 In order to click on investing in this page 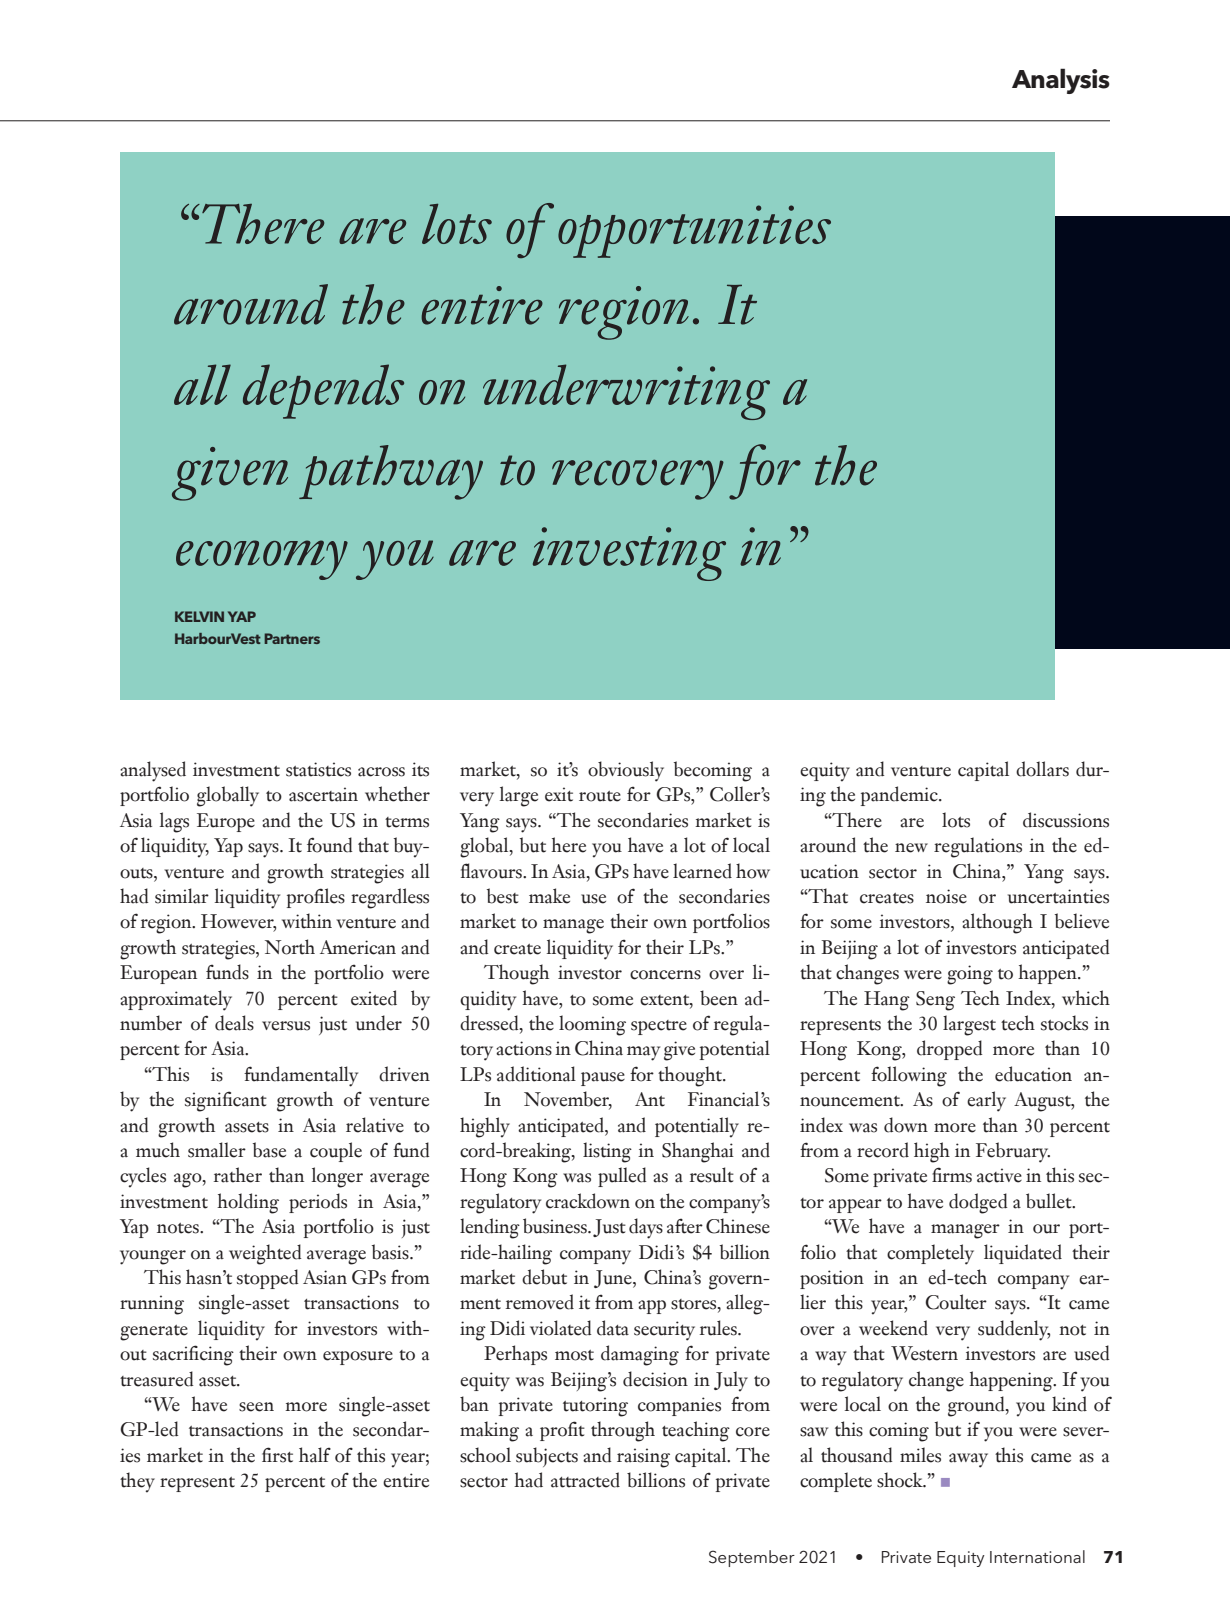, I will do `click(629, 554)`.
